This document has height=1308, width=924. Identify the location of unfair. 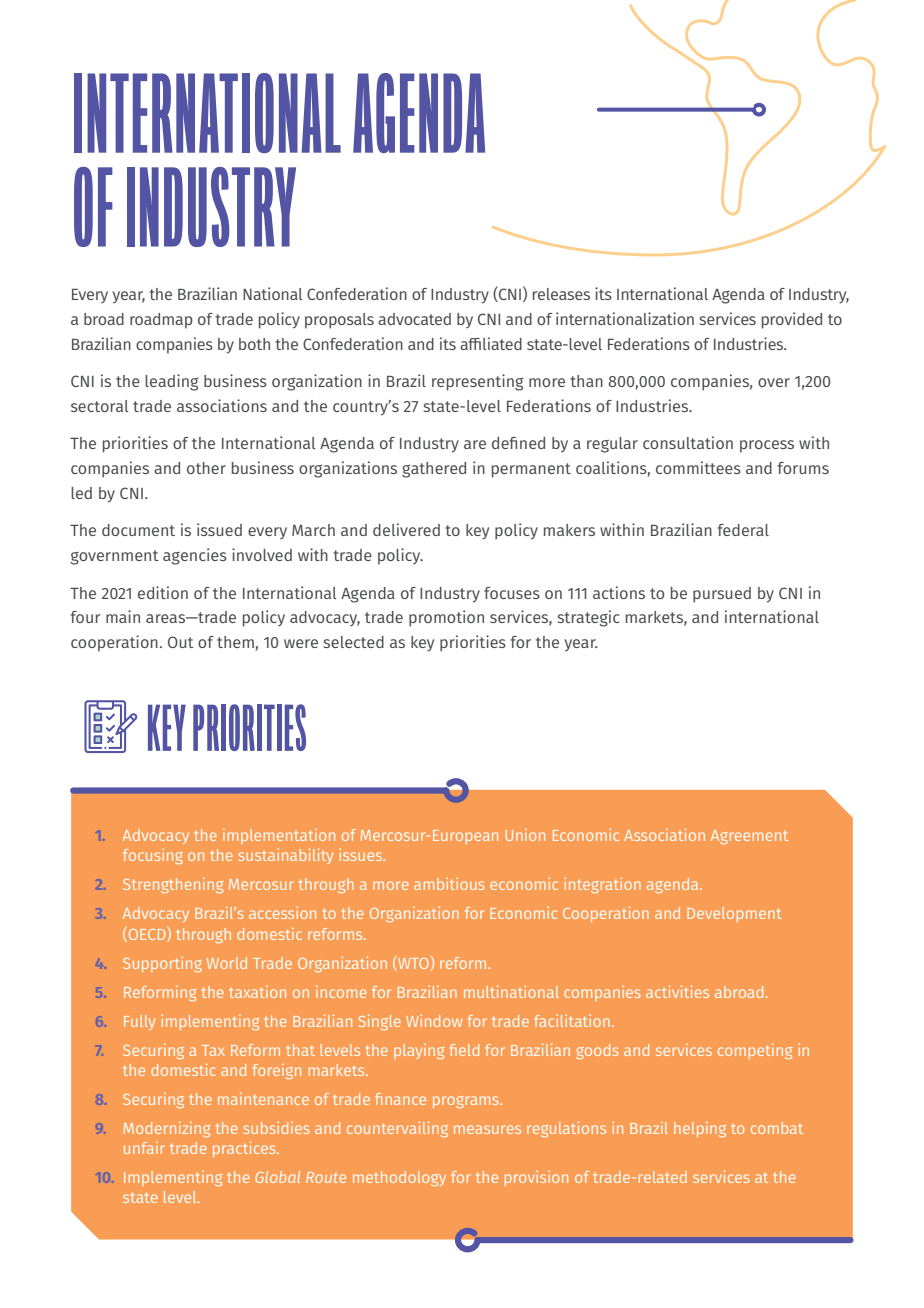
(144, 1148).
